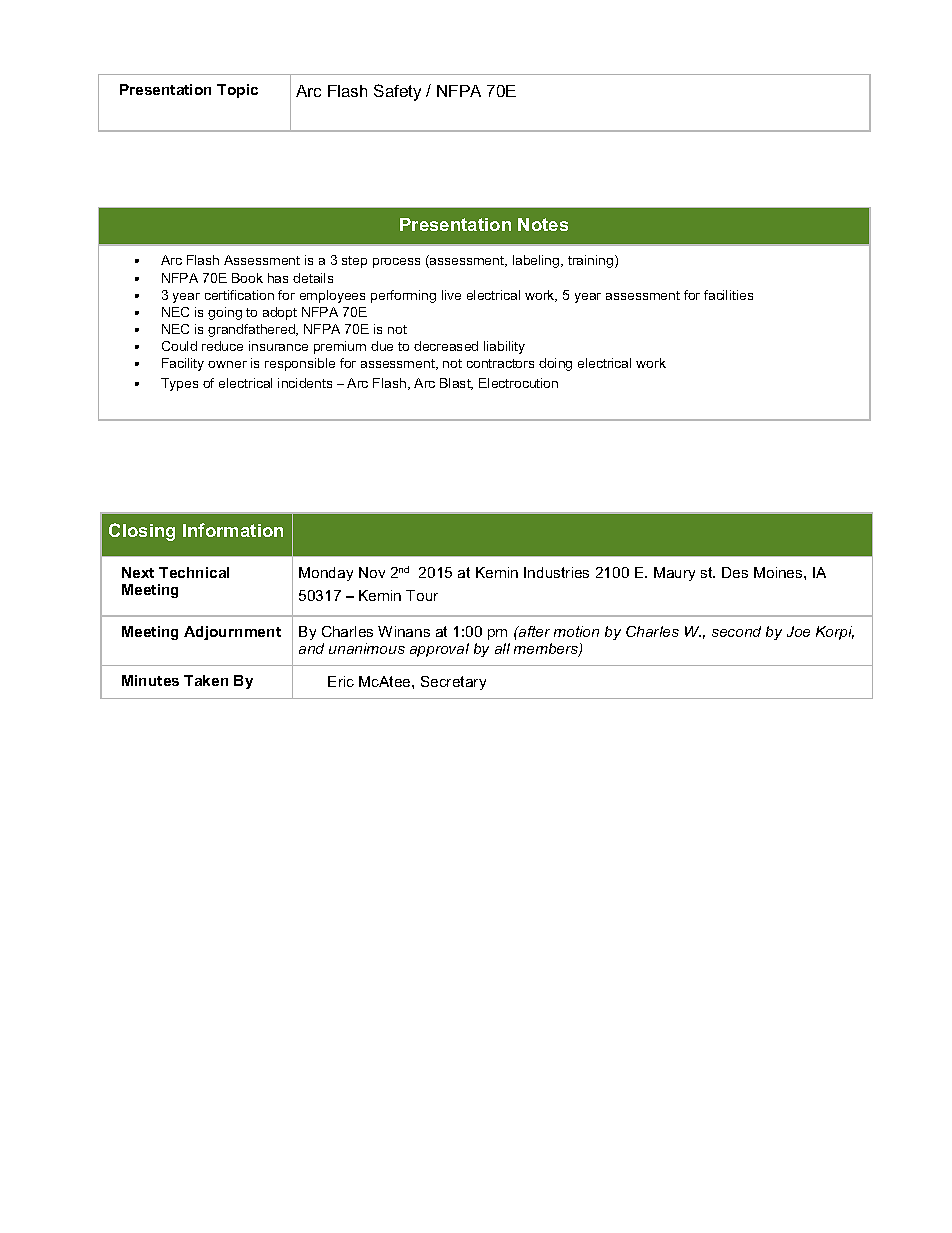 This screenshot has height=1233, width=952. I want to click on Blast, so click(456, 384).
